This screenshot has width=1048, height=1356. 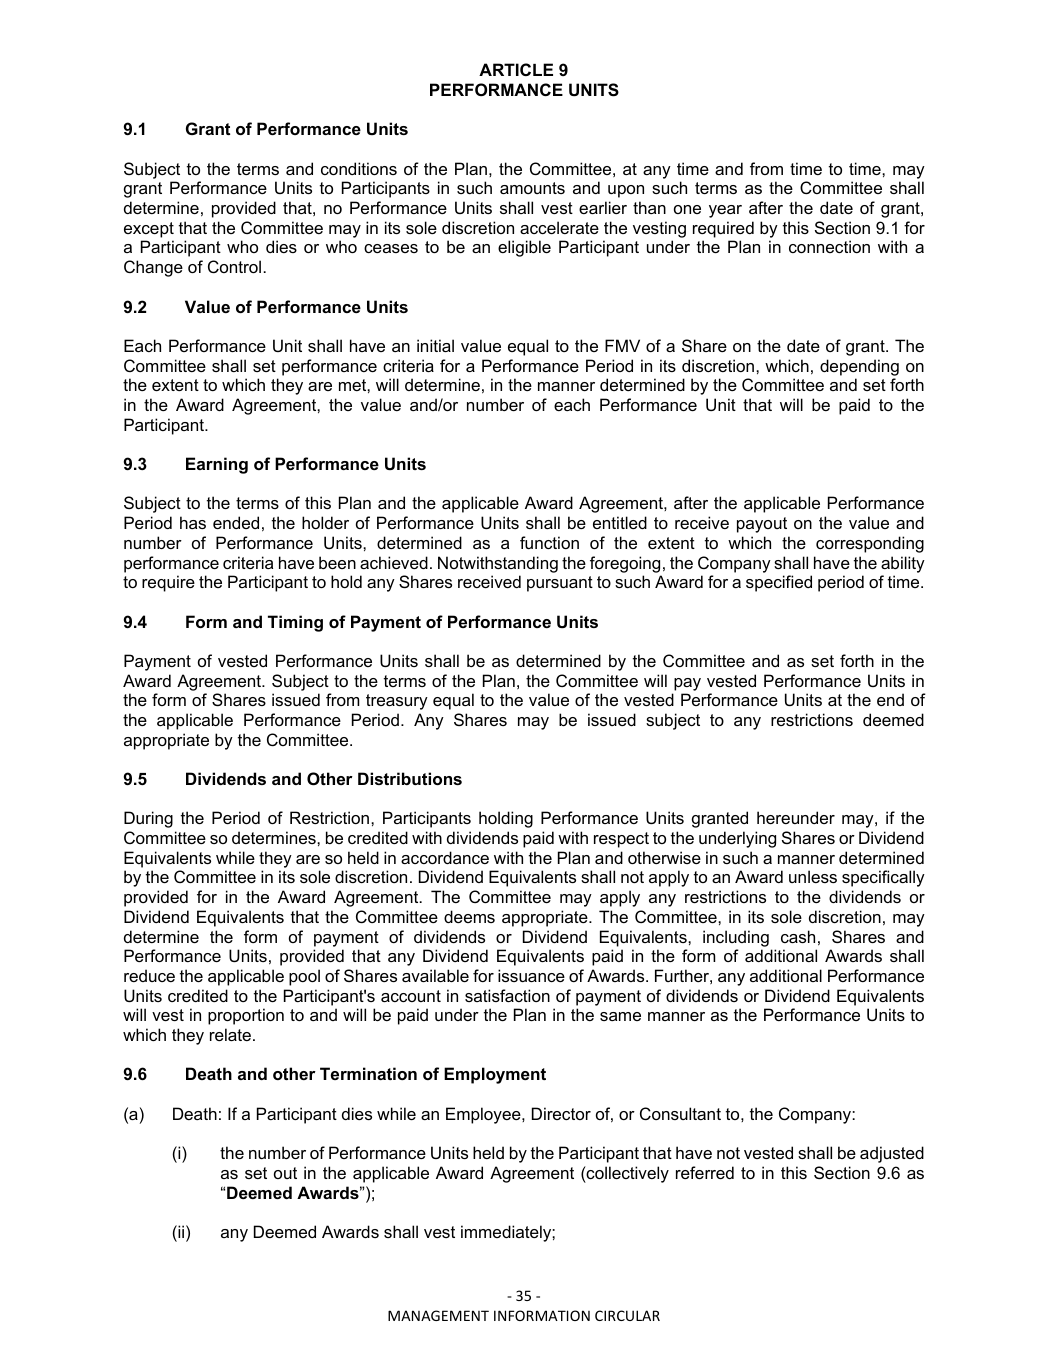 What do you see at coordinates (705, 1172) in the screenshot?
I see `referred` at bounding box center [705, 1172].
